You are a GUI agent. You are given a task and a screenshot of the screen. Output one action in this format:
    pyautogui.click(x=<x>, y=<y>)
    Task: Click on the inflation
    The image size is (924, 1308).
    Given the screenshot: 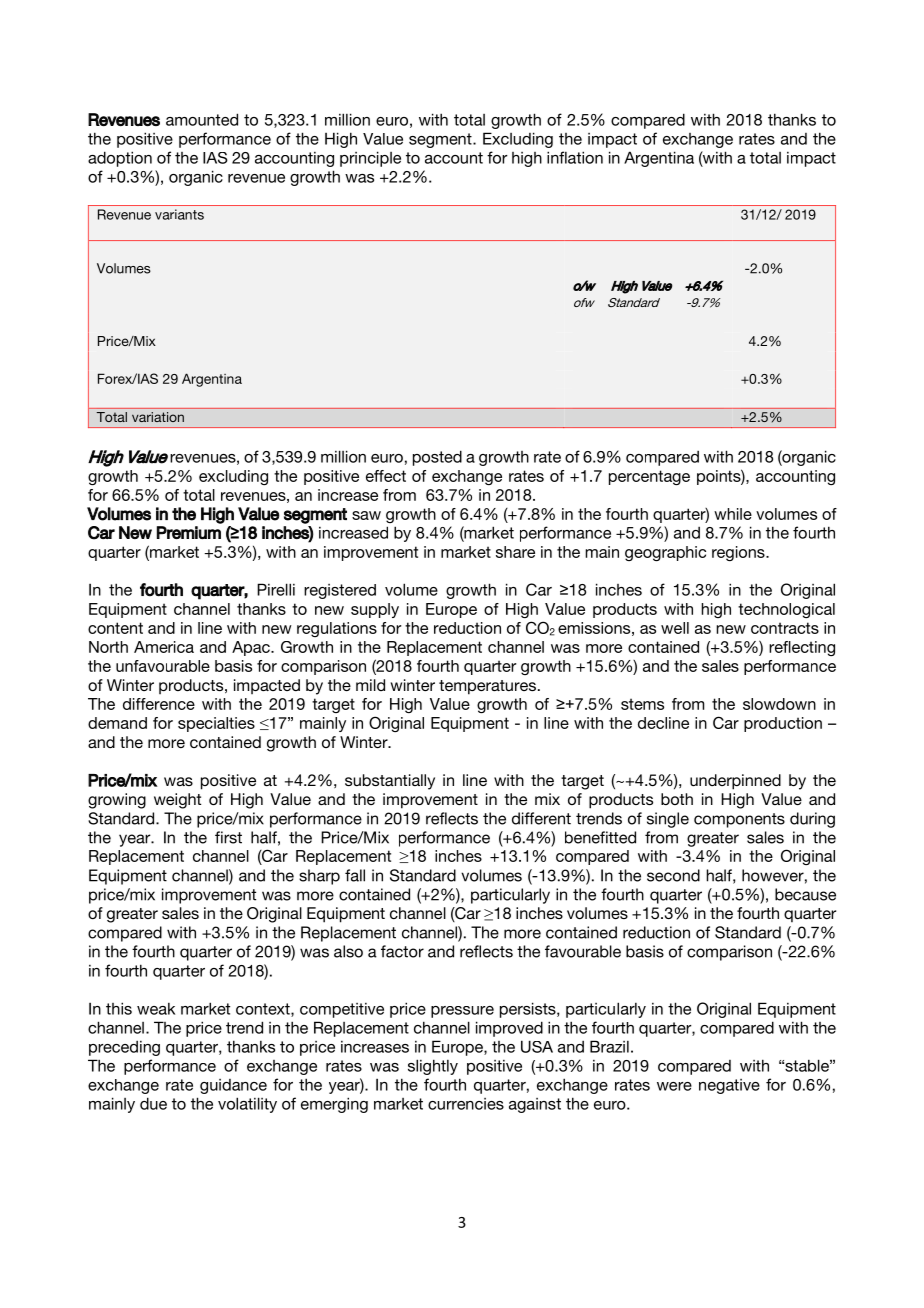 What is the action you would take?
    pyautogui.click(x=575, y=157)
